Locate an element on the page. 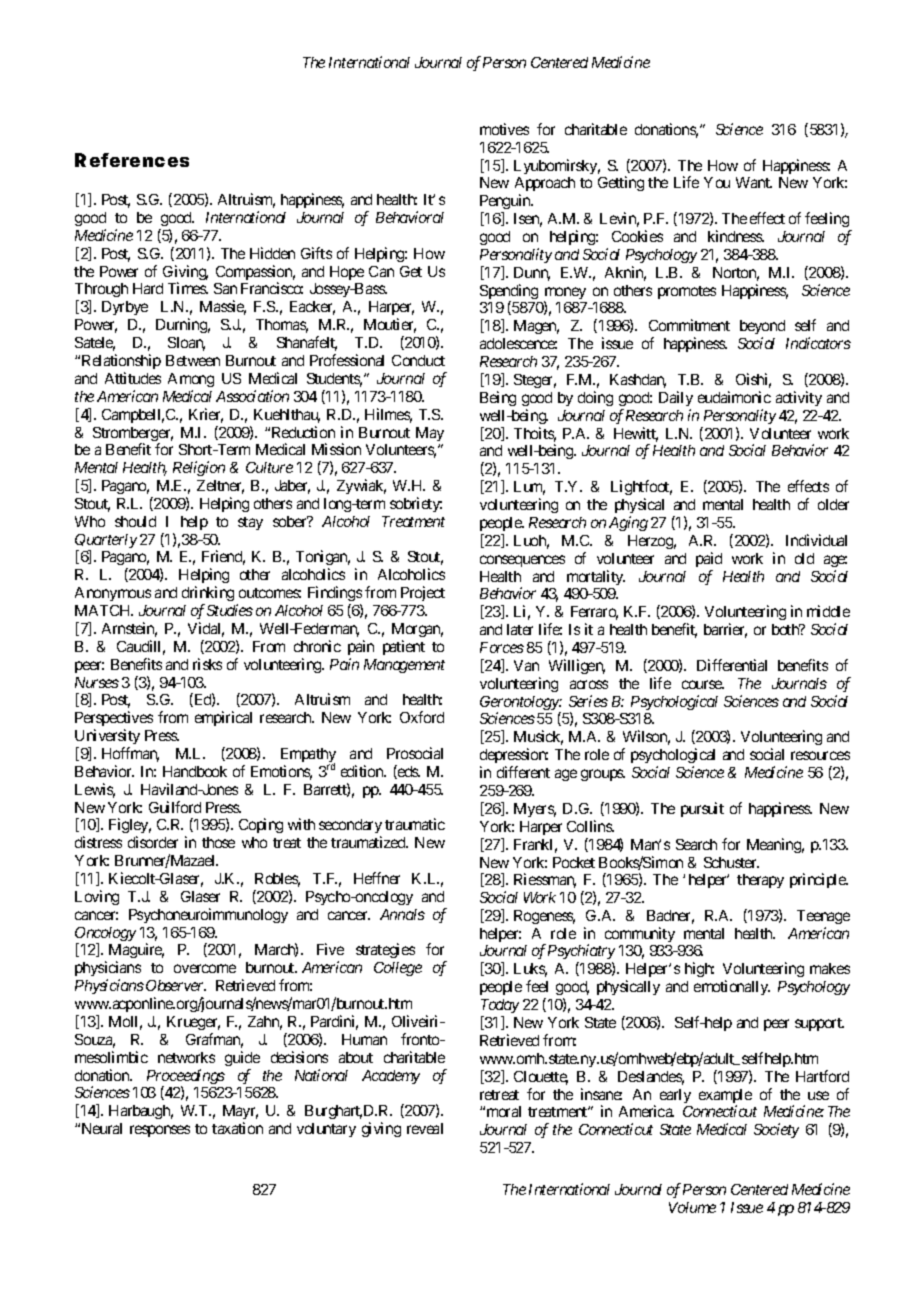 This image has width=924, height=1308. risks is located at coordinates (207, 664).
